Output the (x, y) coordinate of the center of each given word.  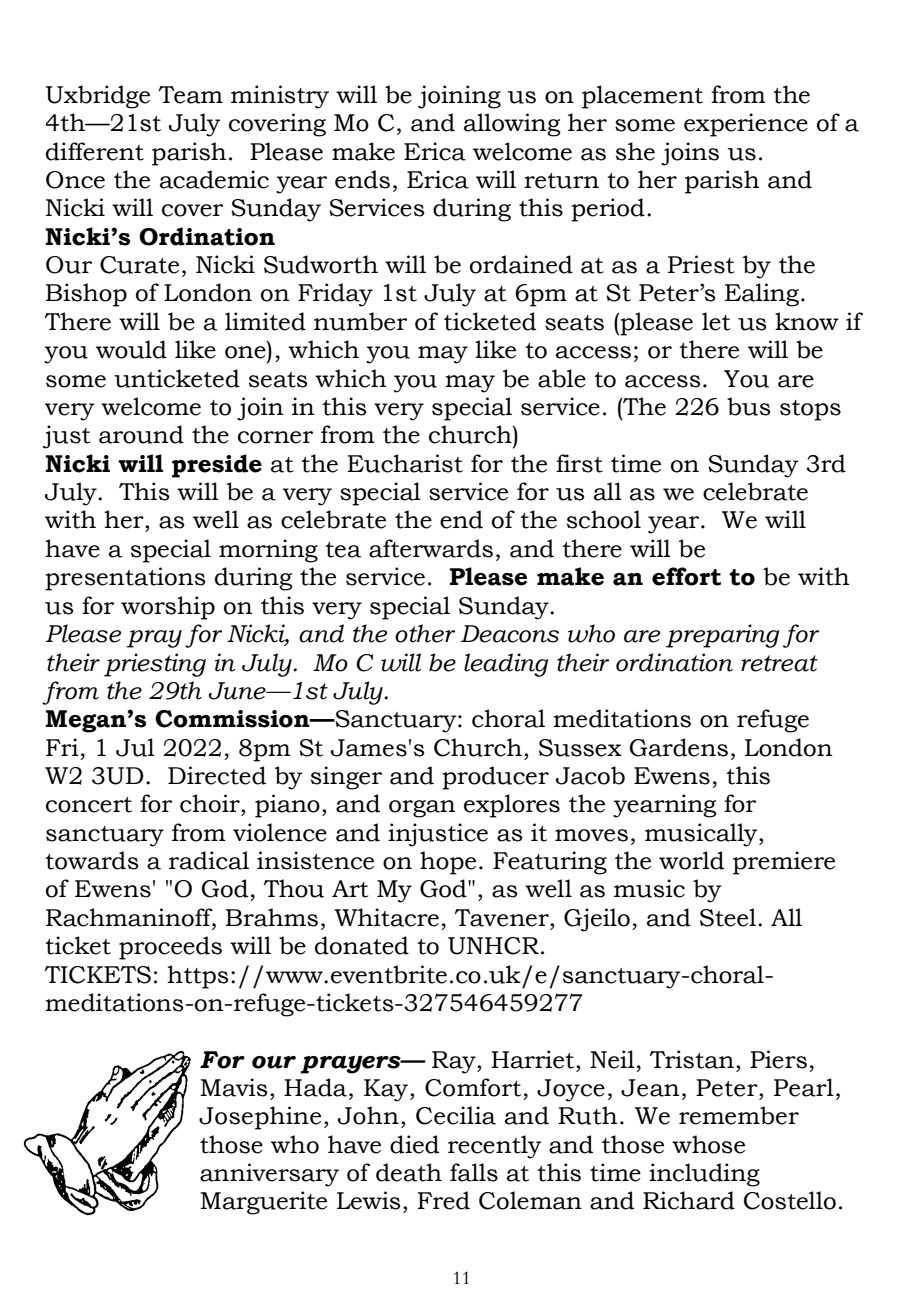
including (704, 1175)
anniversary (269, 1175)
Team (190, 95)
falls (474, 1172)
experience (746, 125)
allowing (512, 125)
